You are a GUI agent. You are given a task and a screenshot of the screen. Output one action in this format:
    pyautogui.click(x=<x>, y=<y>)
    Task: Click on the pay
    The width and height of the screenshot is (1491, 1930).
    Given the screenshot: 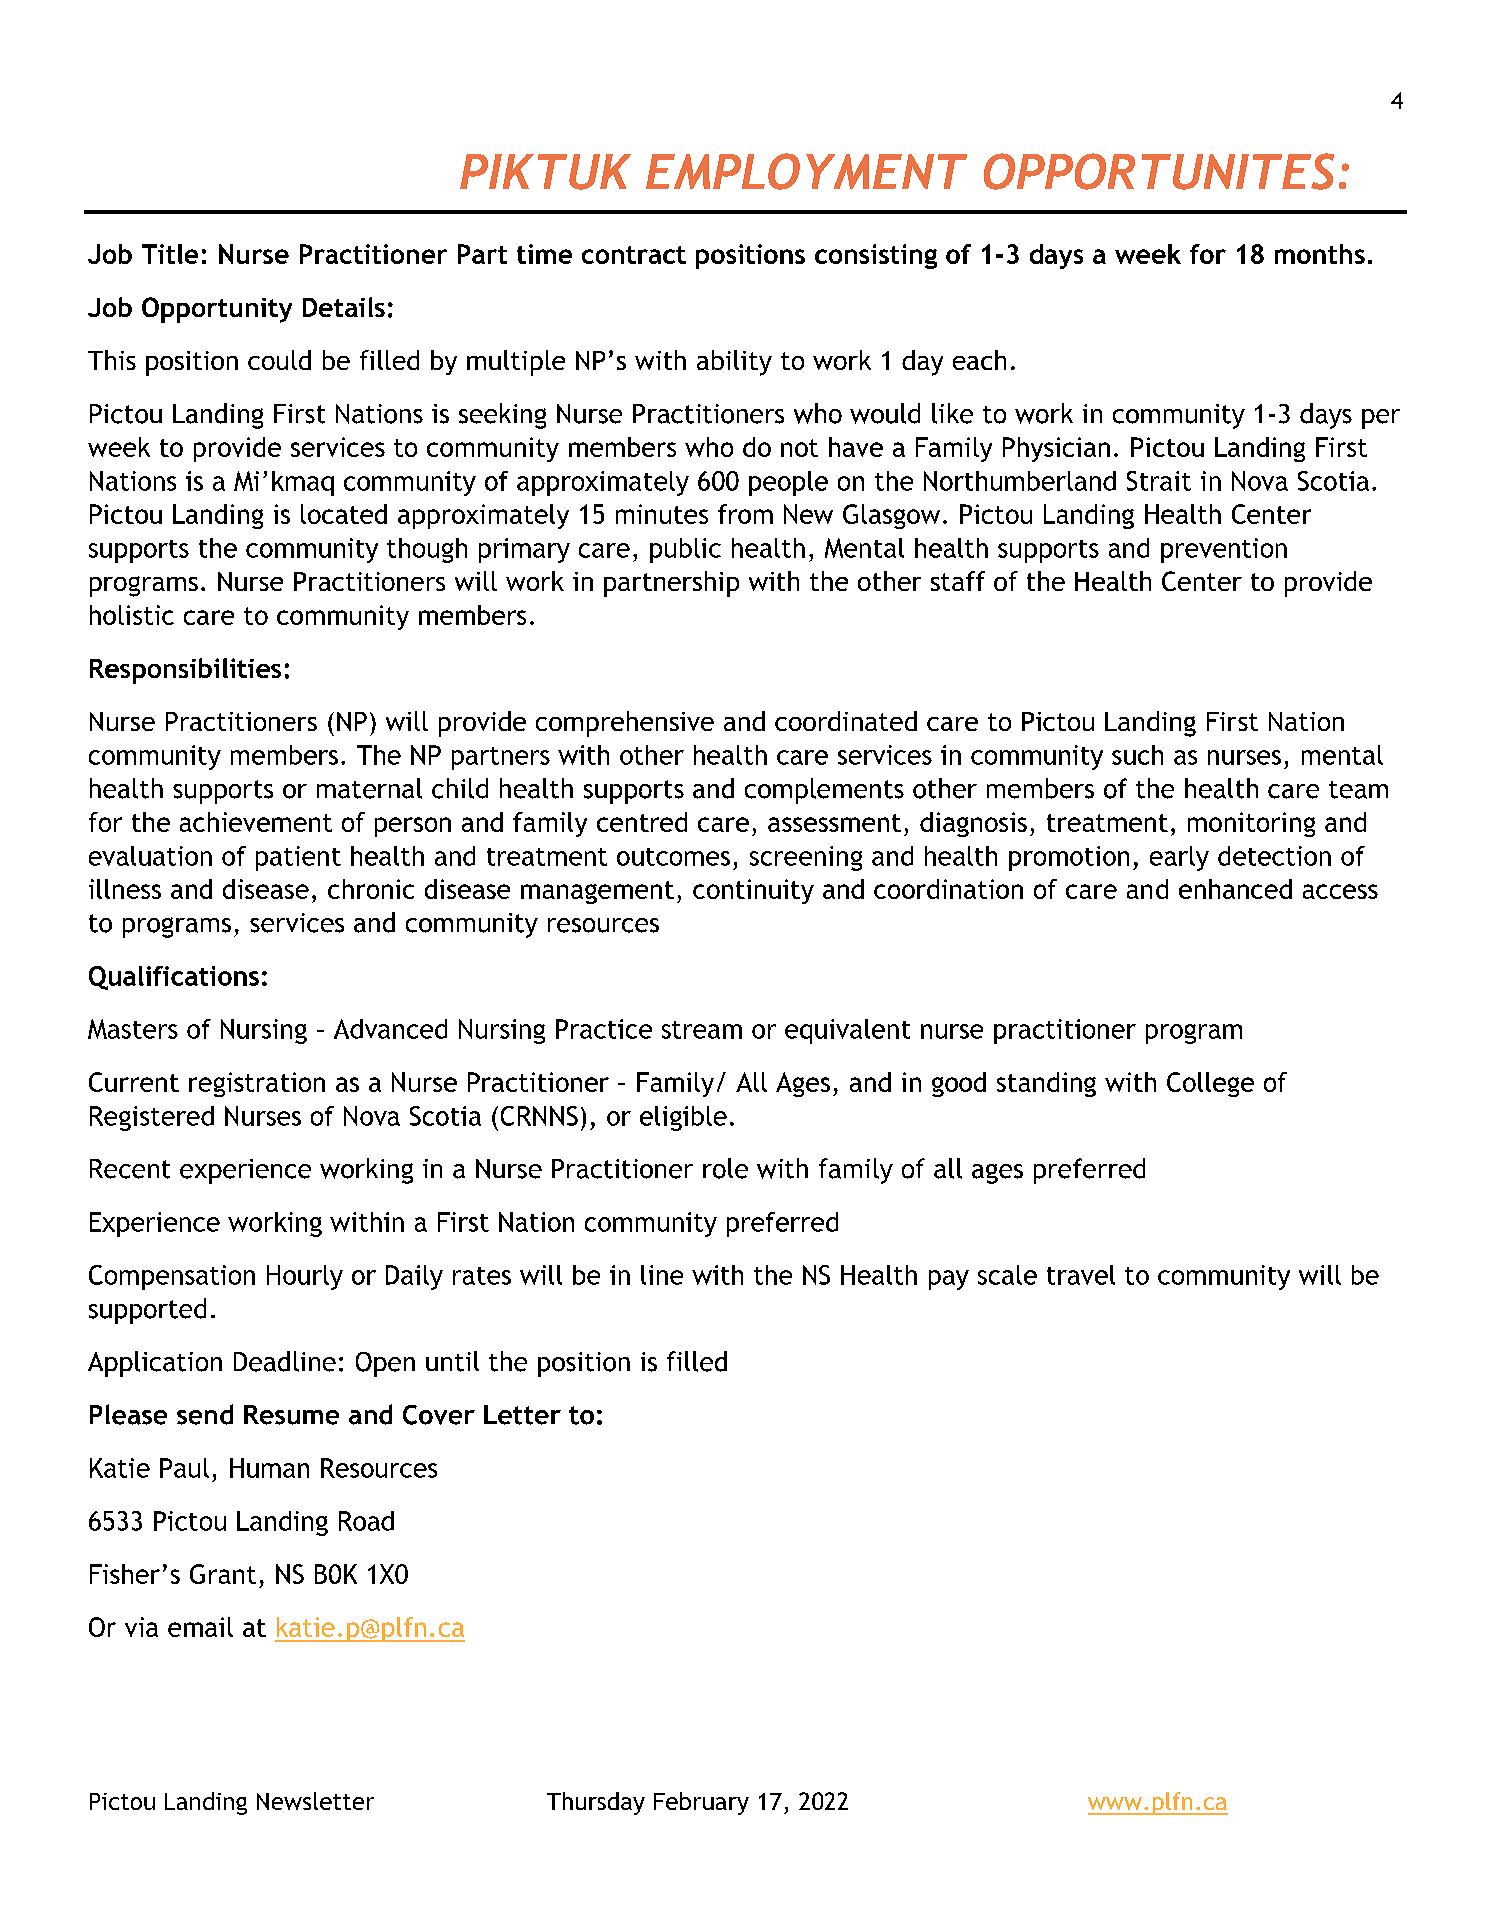 What is the action you would take?
    pyautogui.click(x=949, y=1280)
